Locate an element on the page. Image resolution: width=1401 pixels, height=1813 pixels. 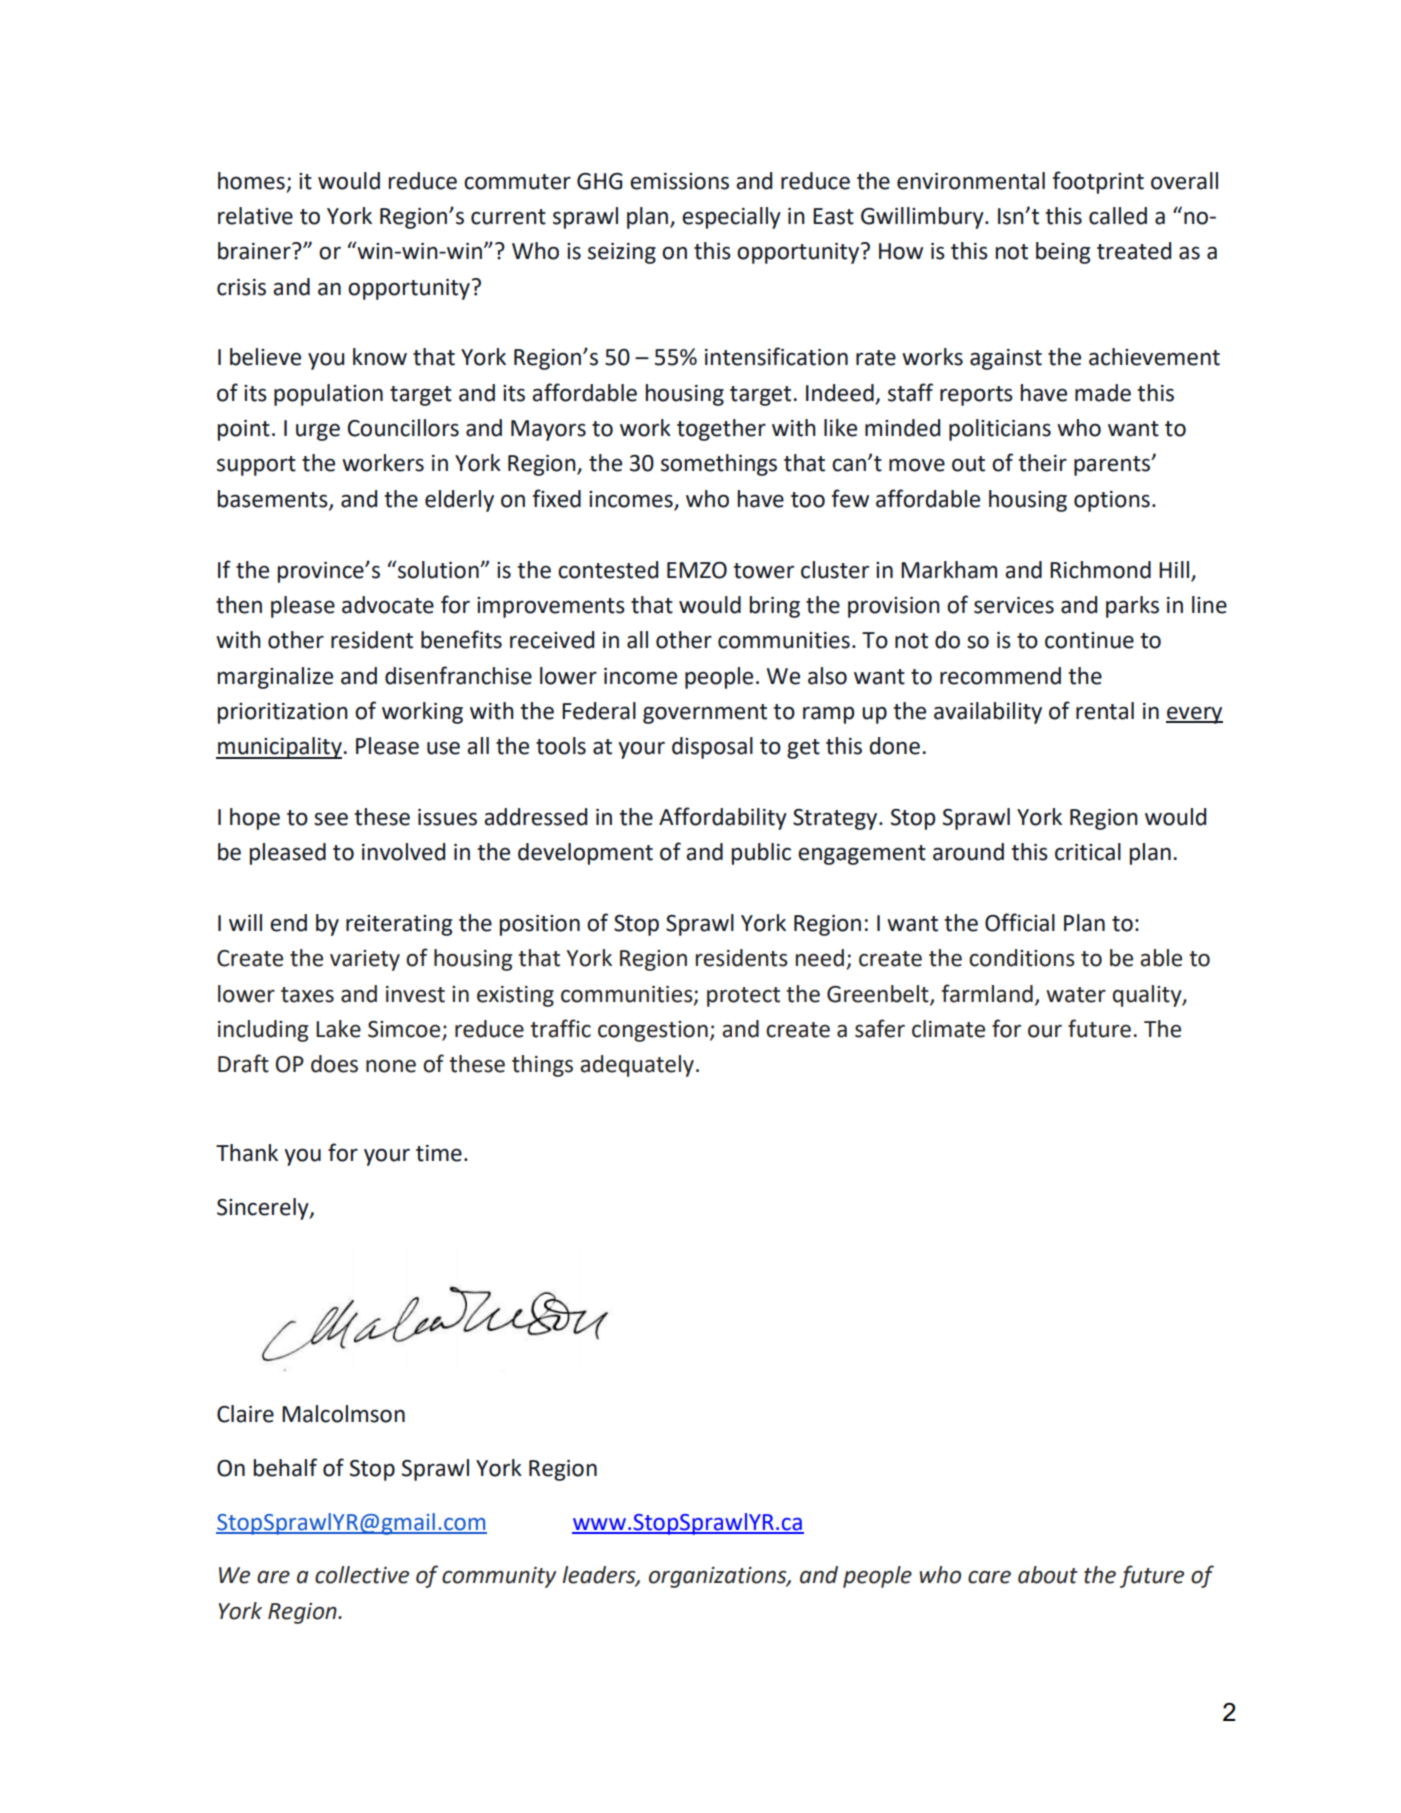
advocate is located at coordinates (388, 605).
